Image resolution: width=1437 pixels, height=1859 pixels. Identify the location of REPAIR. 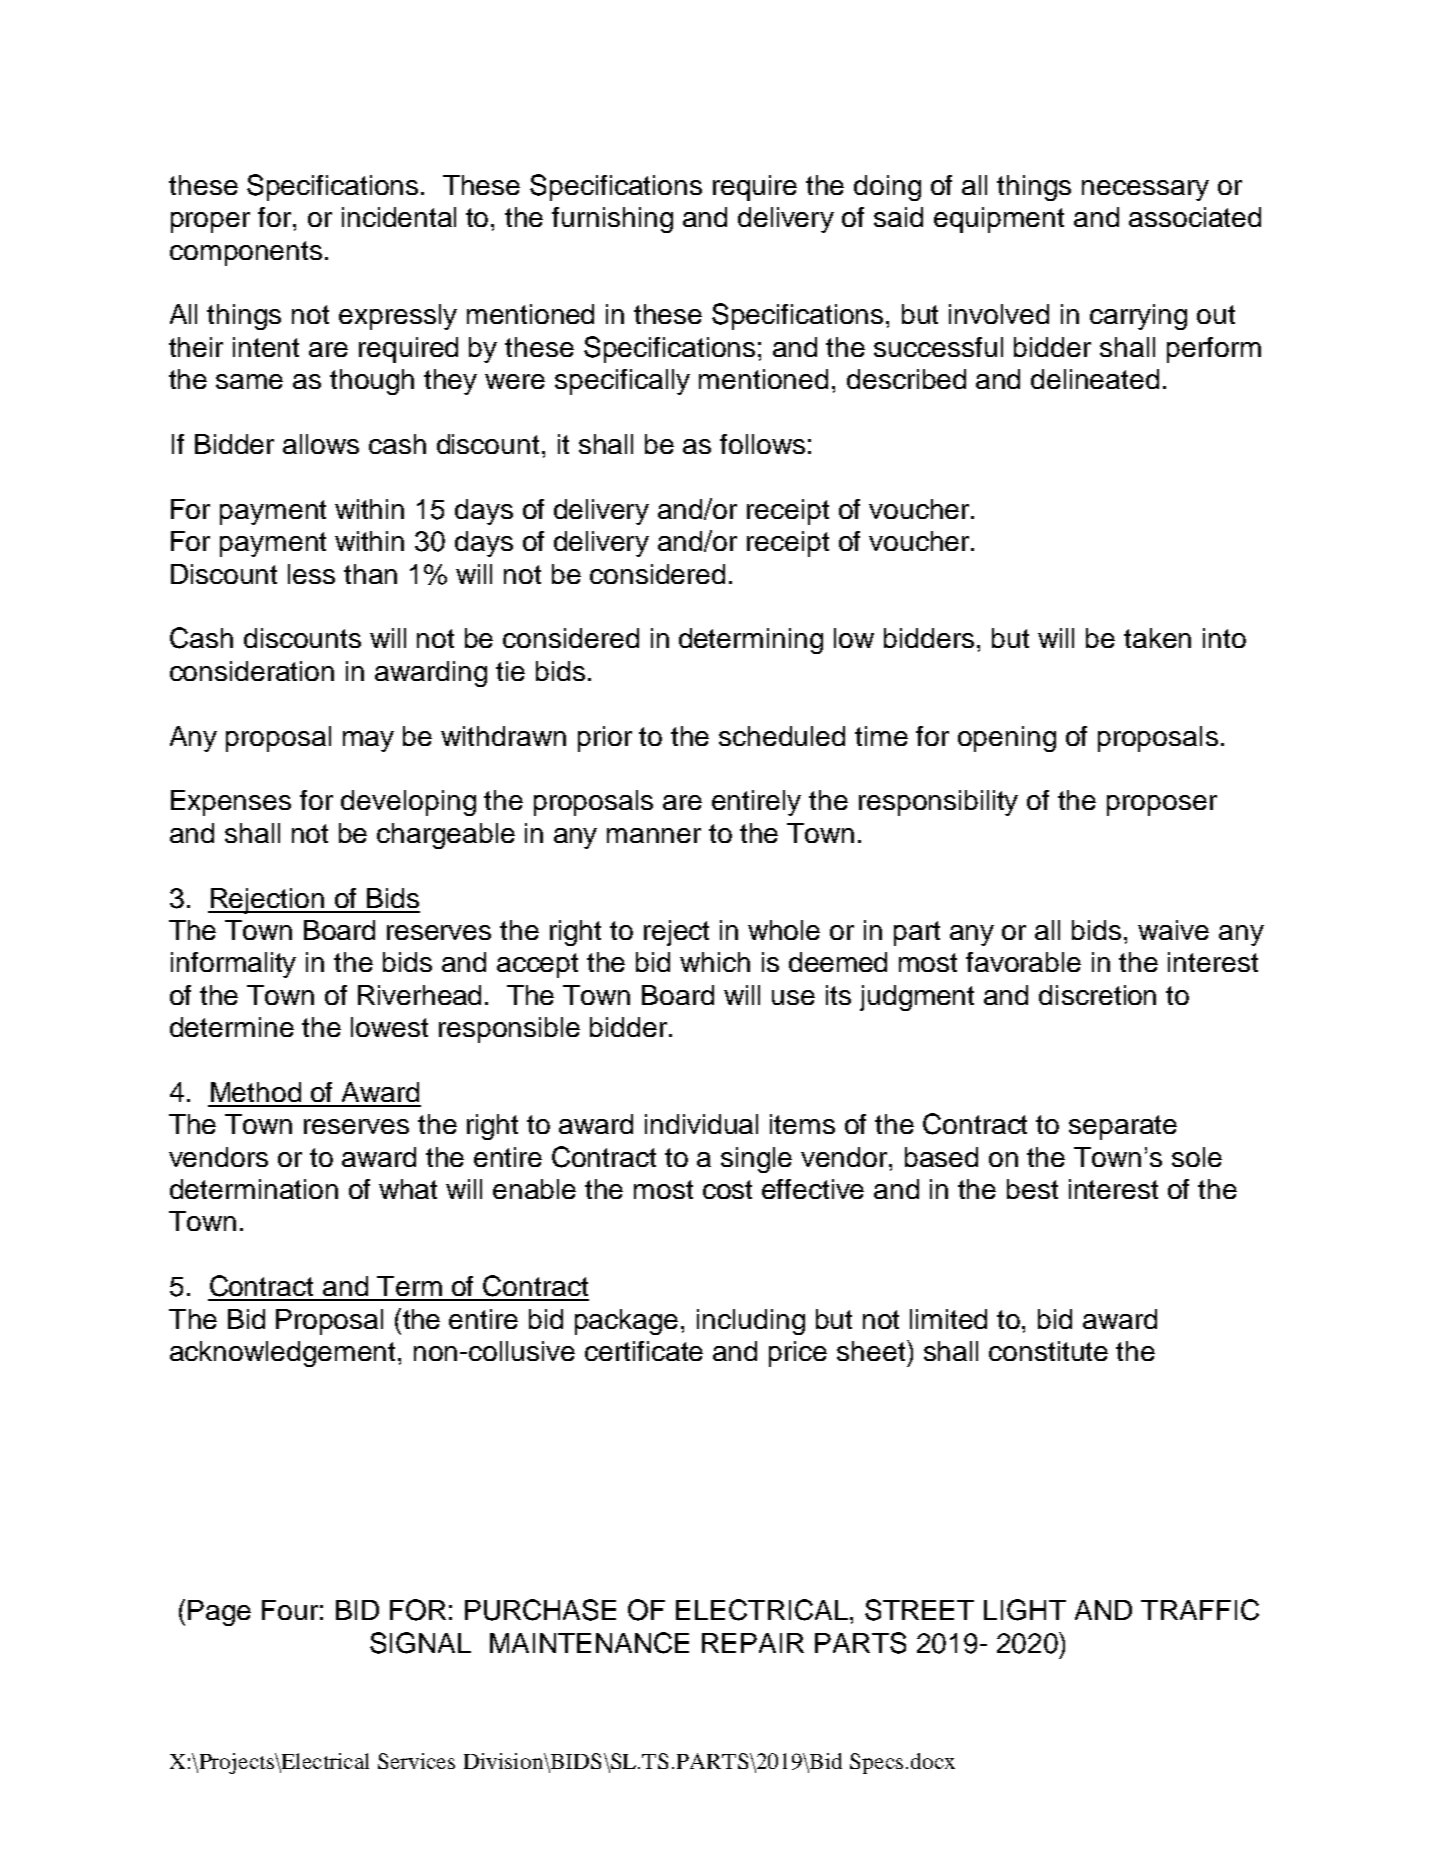
(753, 1643).
